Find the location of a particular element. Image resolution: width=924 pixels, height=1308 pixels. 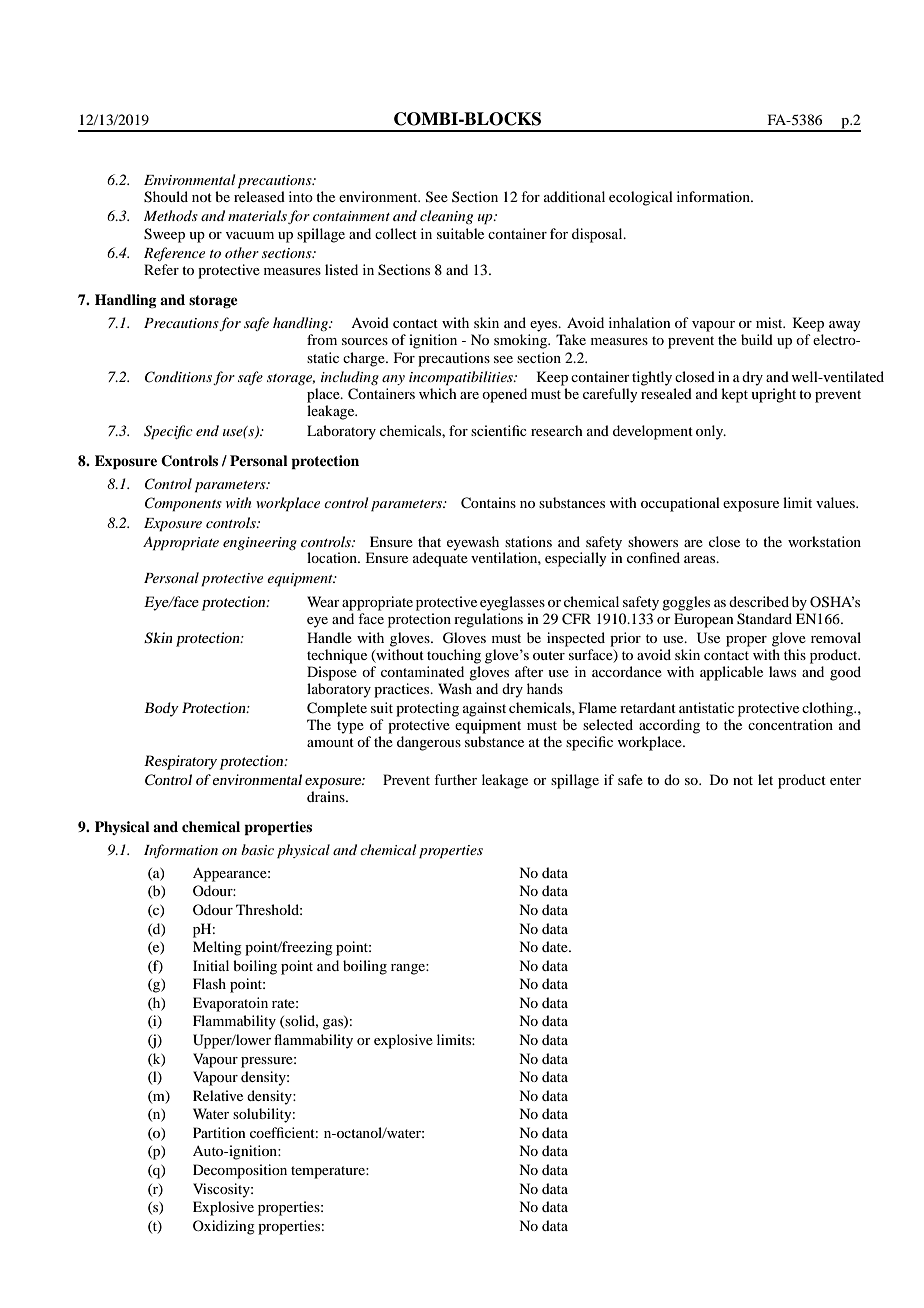

Oxidizing is located at coordinates (224, 1227).
